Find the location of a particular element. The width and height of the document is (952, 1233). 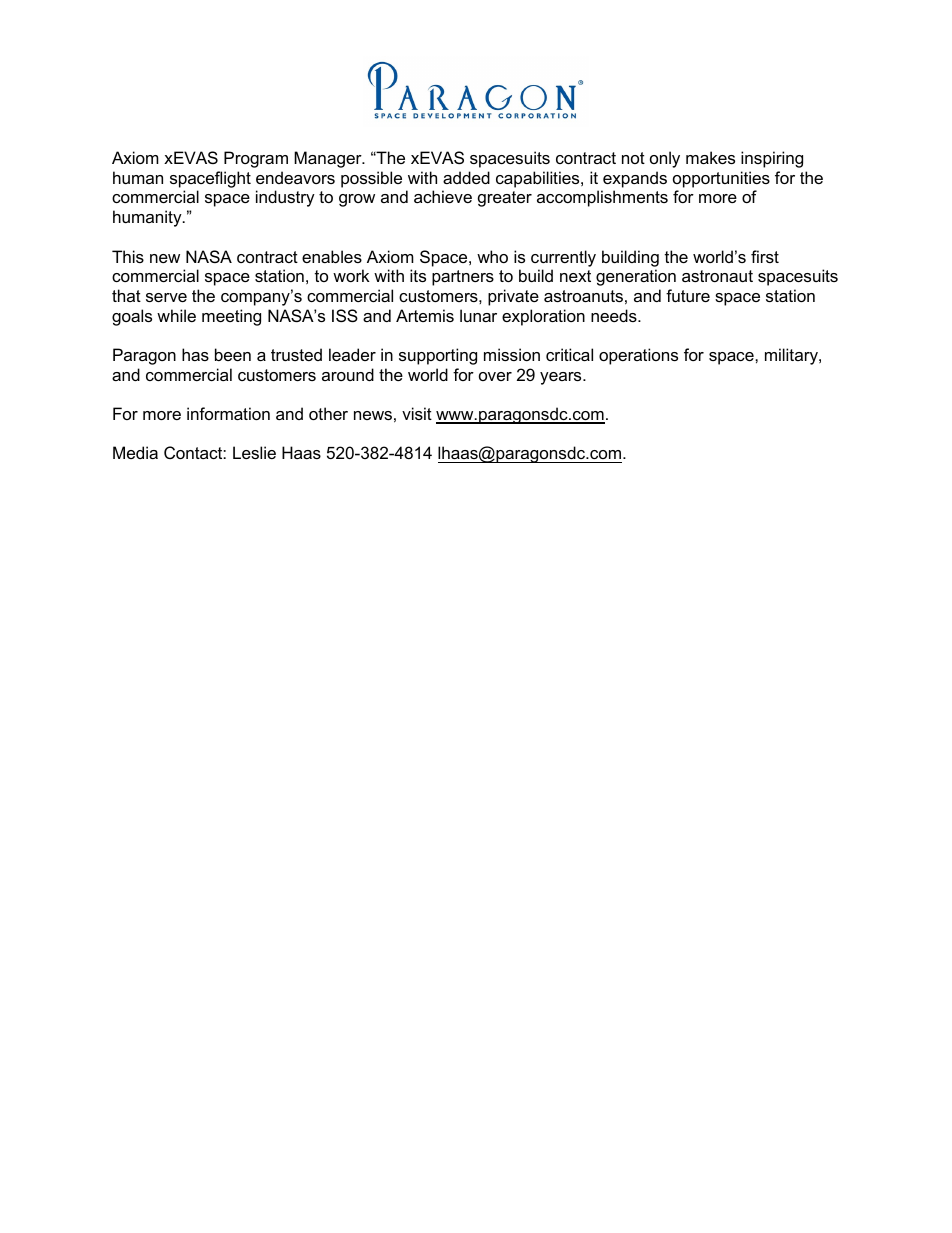

makes is located at coordinates (710, 157).
